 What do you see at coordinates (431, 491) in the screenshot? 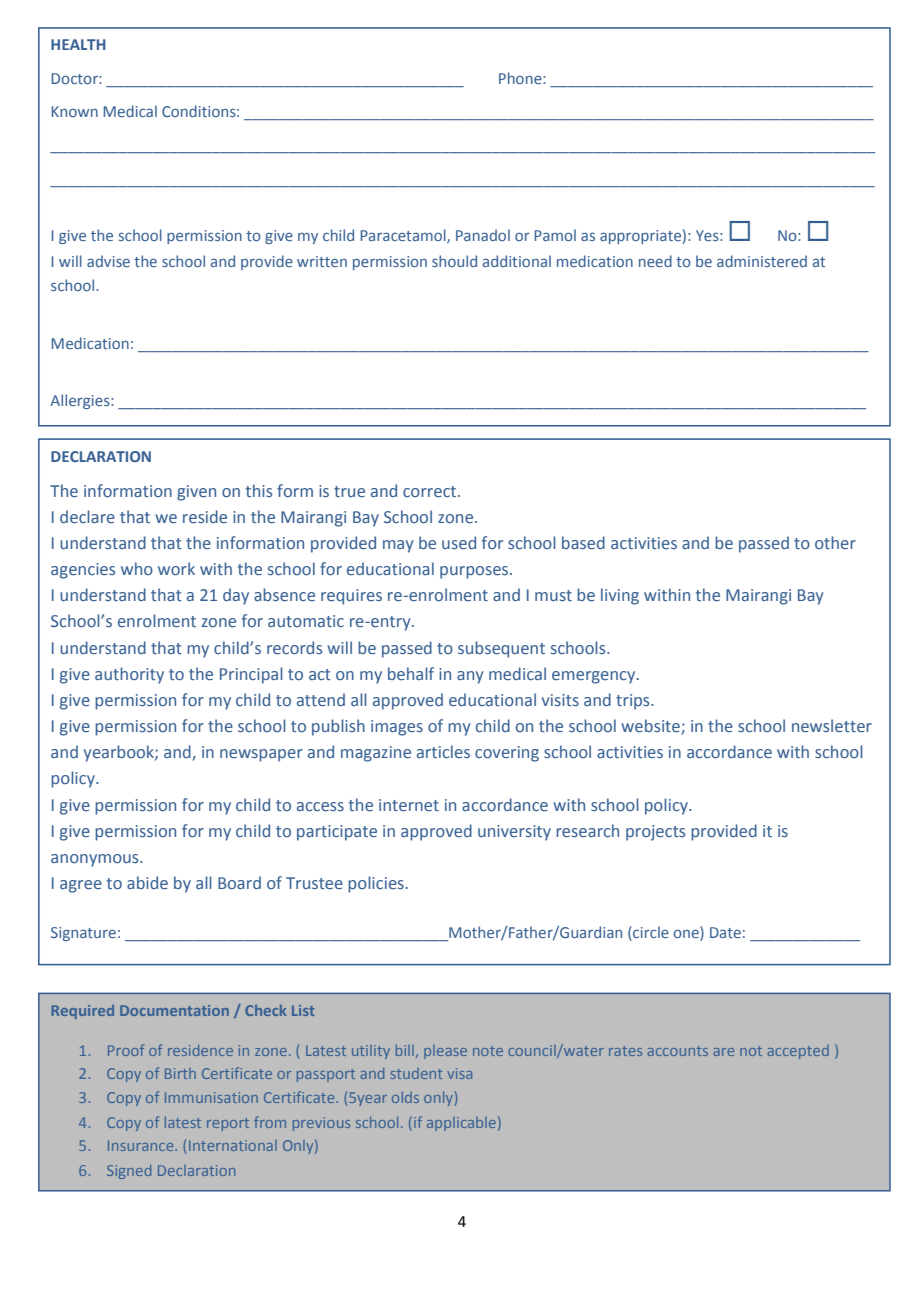
I see `correct` at bounding box center [431, 491].
